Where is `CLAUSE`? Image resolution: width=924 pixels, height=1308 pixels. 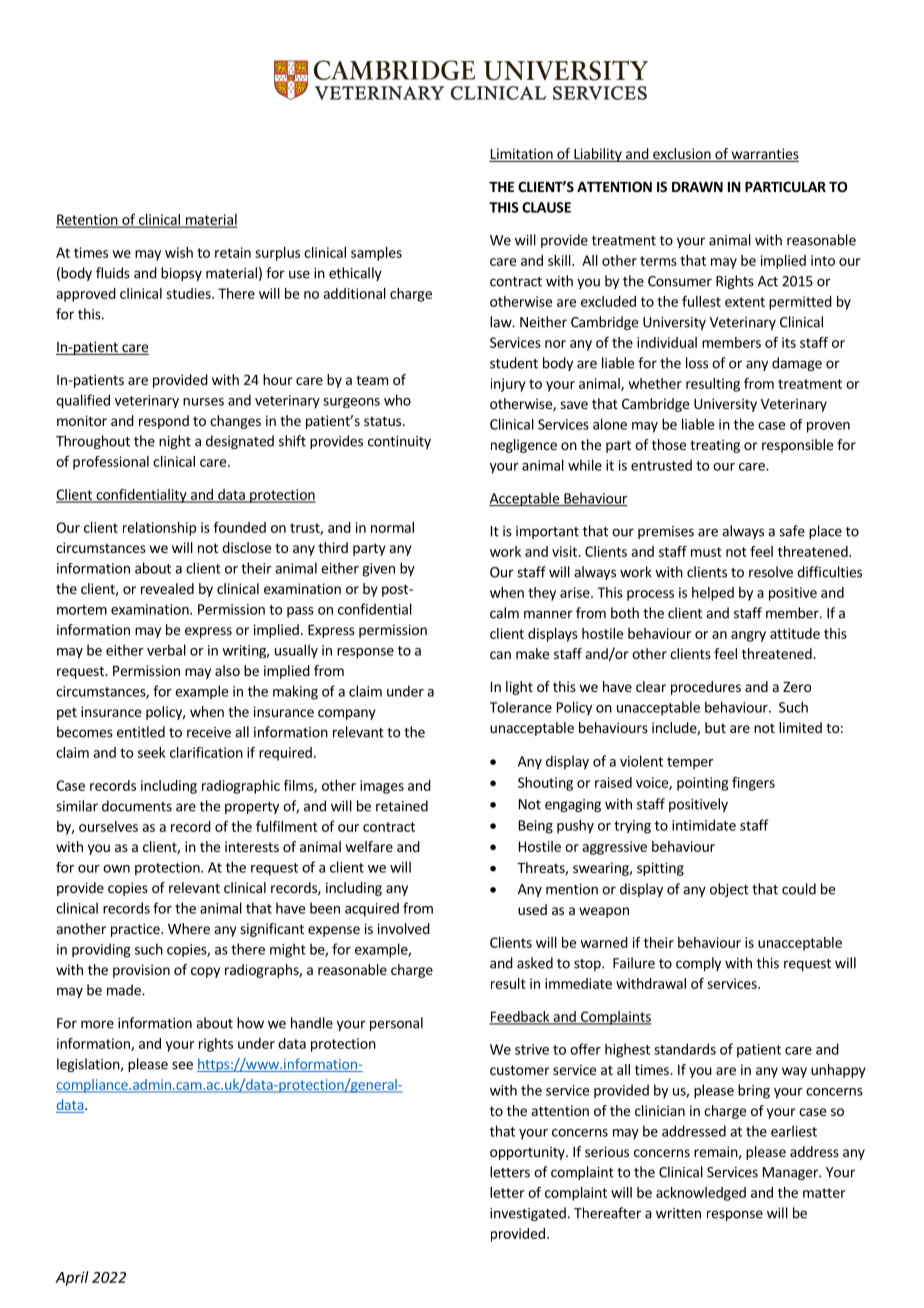
CLAUSE is located at coordinates (546, 207).
